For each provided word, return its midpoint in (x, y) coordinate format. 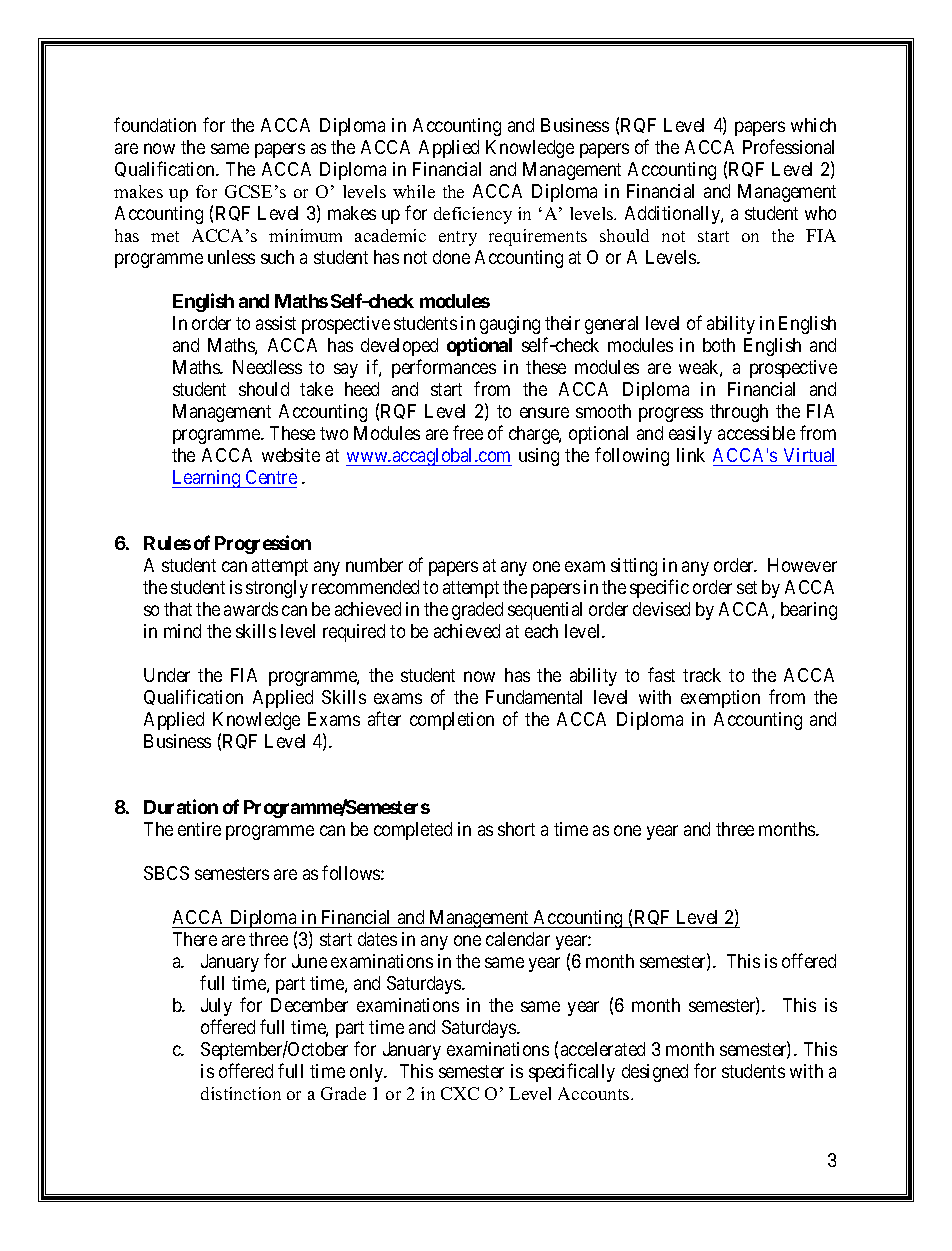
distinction (241, 1093)
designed (655, 1073)
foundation (155, 124)
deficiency (473, 215)
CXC (460, 1093)
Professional (788, 146)
